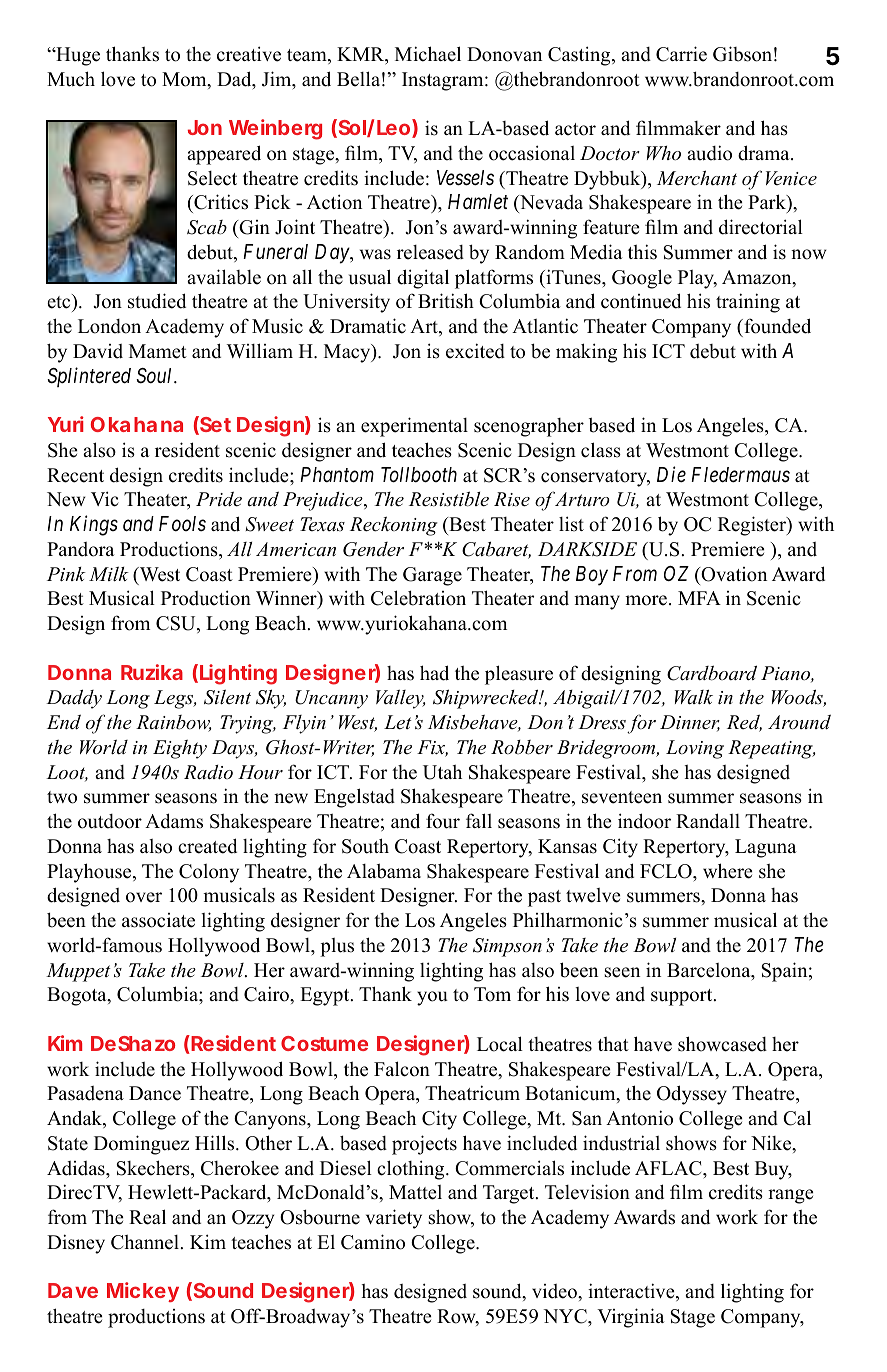  Describe the element at coordinates (681, 54) in the screenshot. I see `Carrie` at that location.
